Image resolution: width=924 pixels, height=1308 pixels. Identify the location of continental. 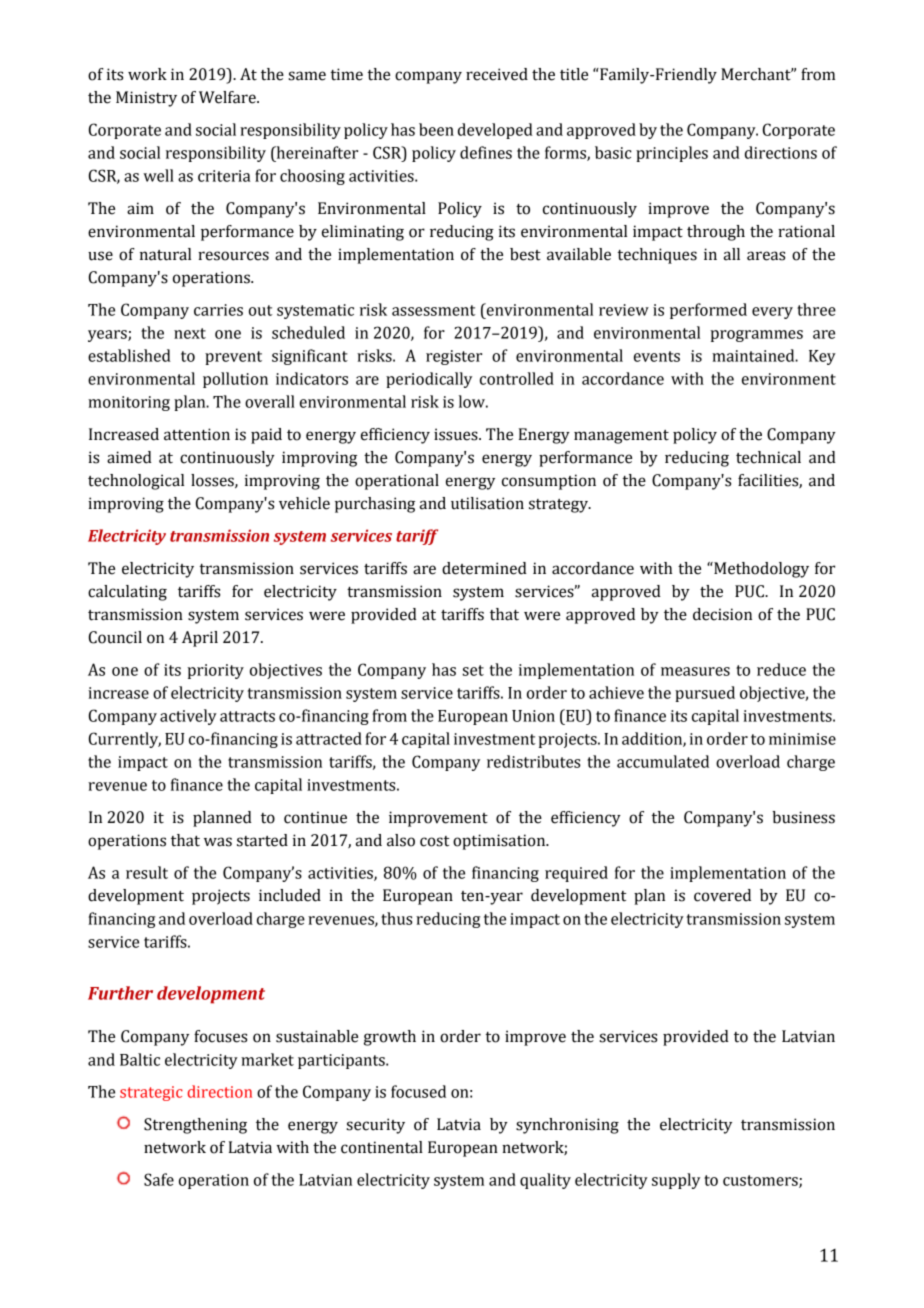
(382, 1147).
